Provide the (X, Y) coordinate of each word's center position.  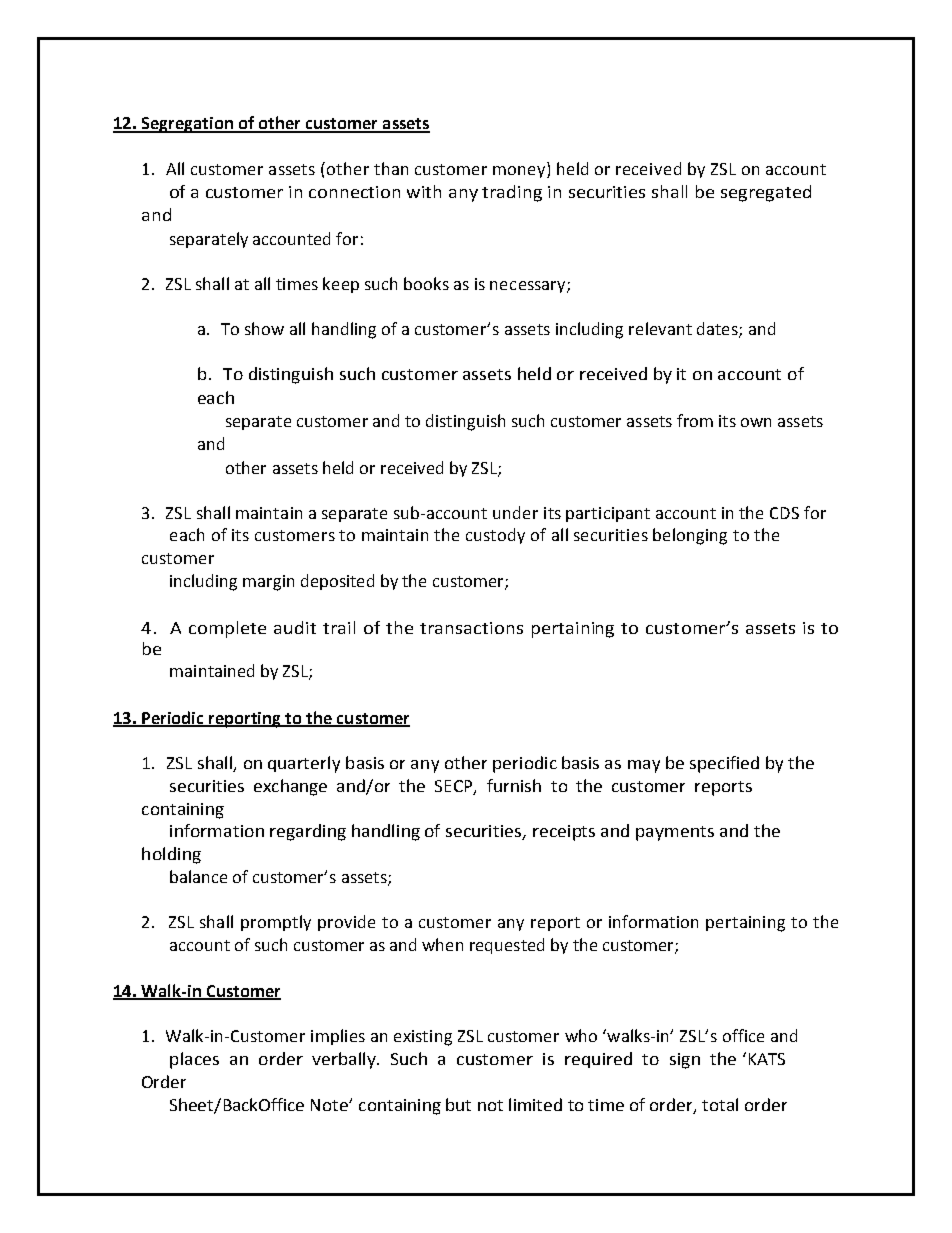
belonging (690, 536)
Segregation (187, 125)
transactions (471, 628)
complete (227, 629)
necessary (529, 287)
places (194, 1060)
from (695, 420)
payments (675, 833)
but (458, 1104)
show (264, 328)
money (520, 172)
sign (685, 1061)
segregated (766, 193)
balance (198, 876)
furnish (514, 785)
